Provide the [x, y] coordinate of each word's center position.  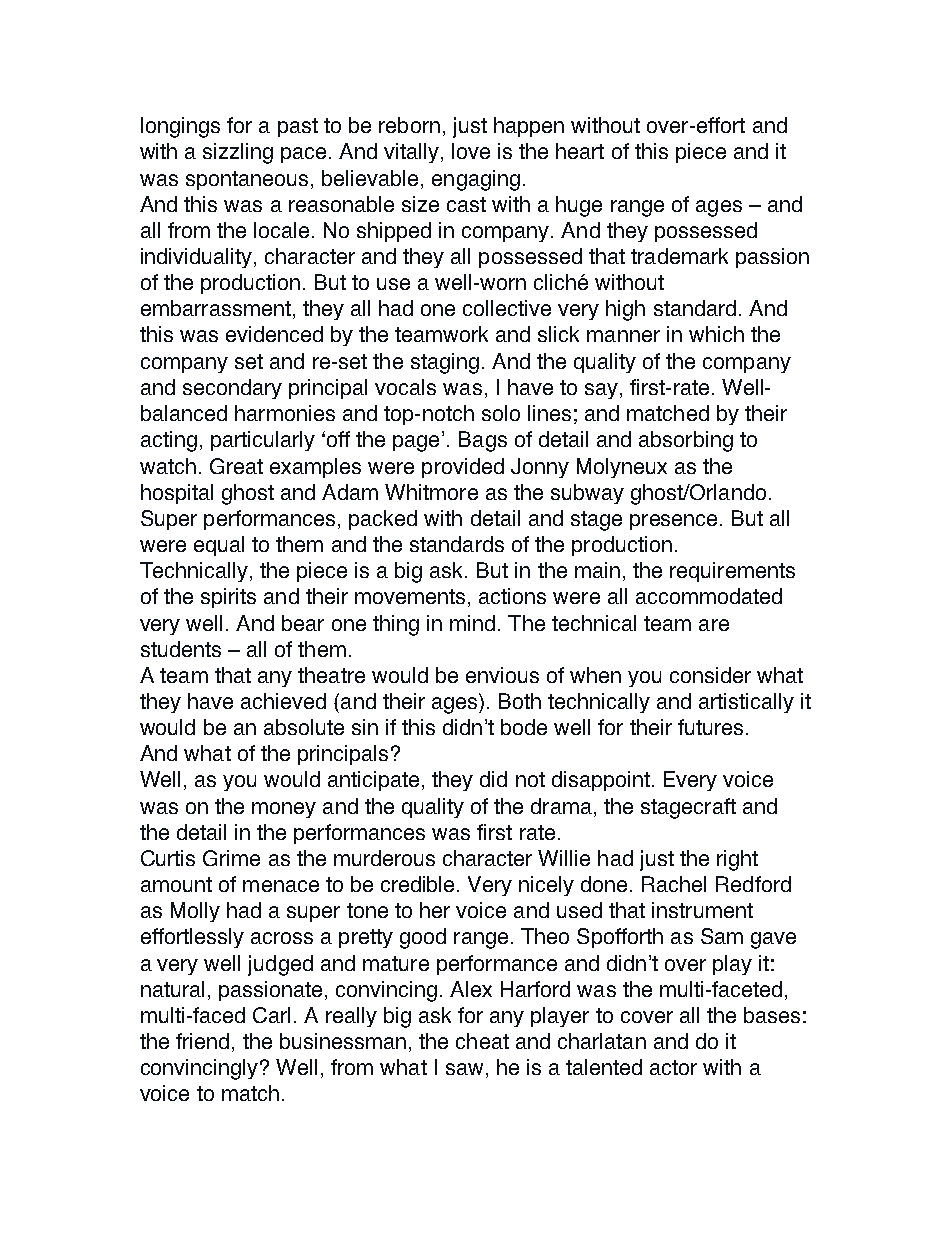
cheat [482, 1041]
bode [524, 727]
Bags [483, 441]
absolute [304, 727]
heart [580, 151]
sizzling [238, 153]
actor [673, 1067]
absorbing [686, 441]
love [471, 151]
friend [202, 1041]
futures [710, 727]
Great [236, 466]
